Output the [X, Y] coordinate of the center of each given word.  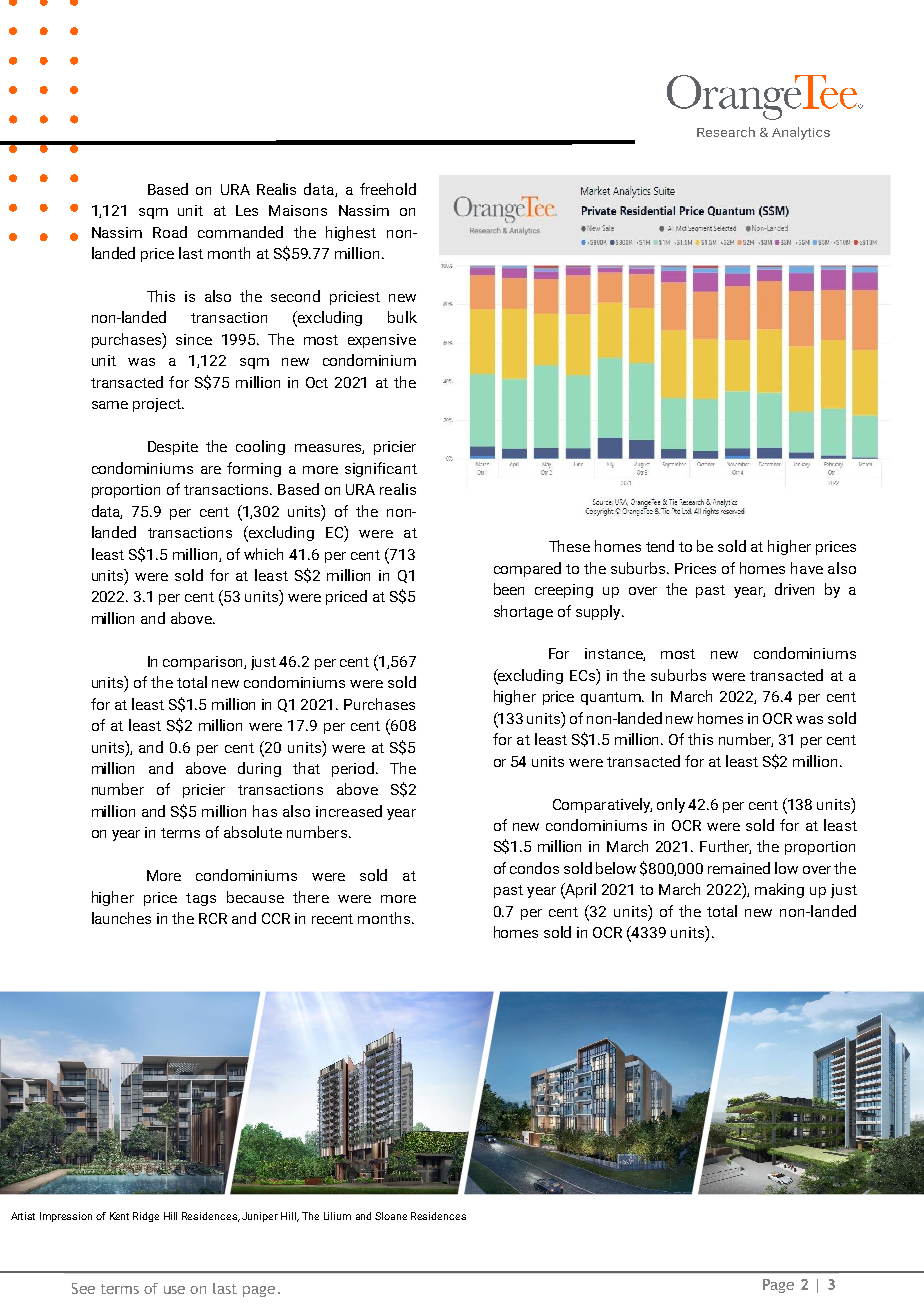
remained [739, 868]
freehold [388, 189]
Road [170, 232]
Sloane [391, 1216]
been [509, 589]
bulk [402, 317]
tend [660, 546]
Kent [119, 1216]
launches [121, 918]
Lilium [337, 1216]
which [263, 554]
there [311, 897]
